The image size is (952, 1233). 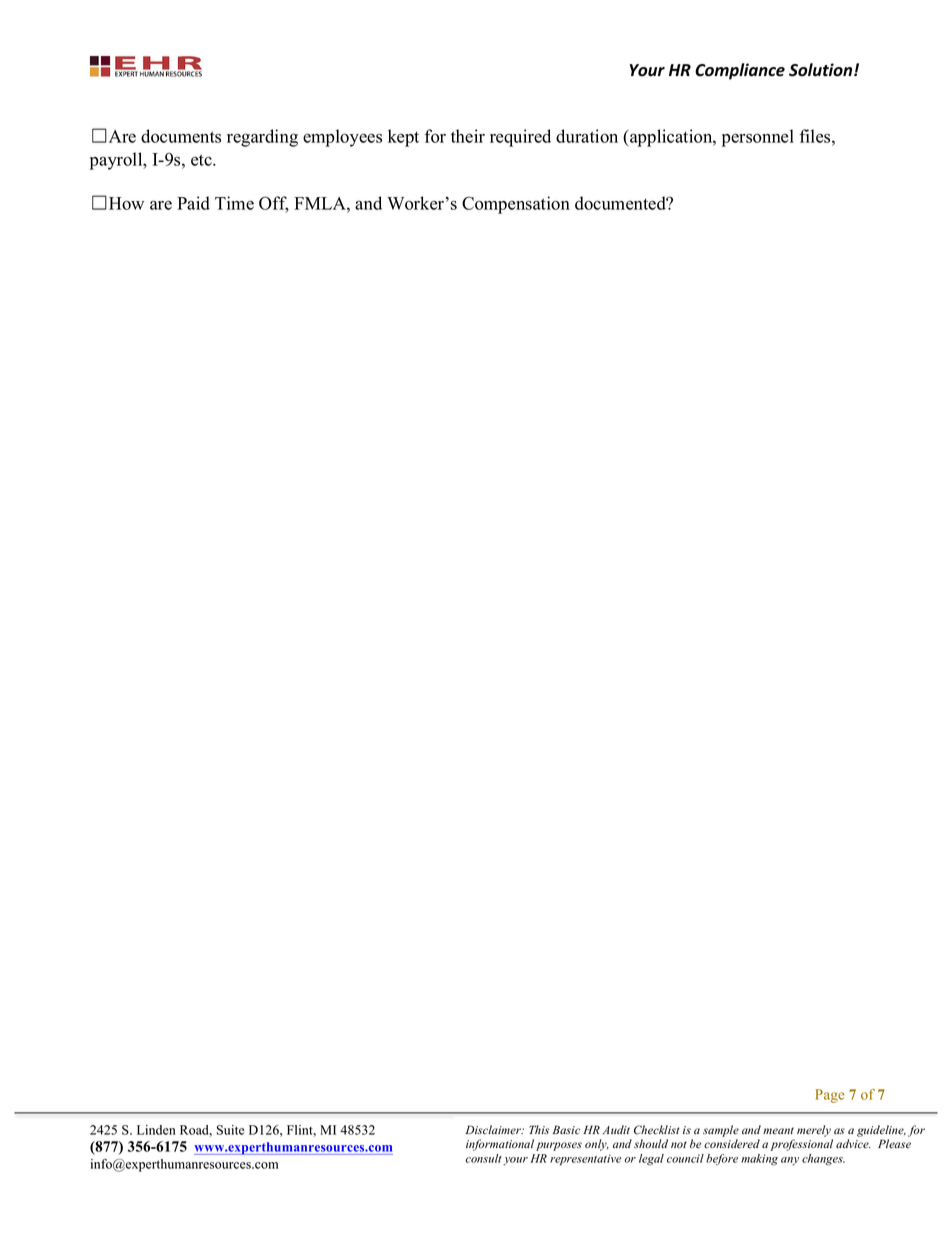 I want to click on merely, so click(x=814, y=1131).
